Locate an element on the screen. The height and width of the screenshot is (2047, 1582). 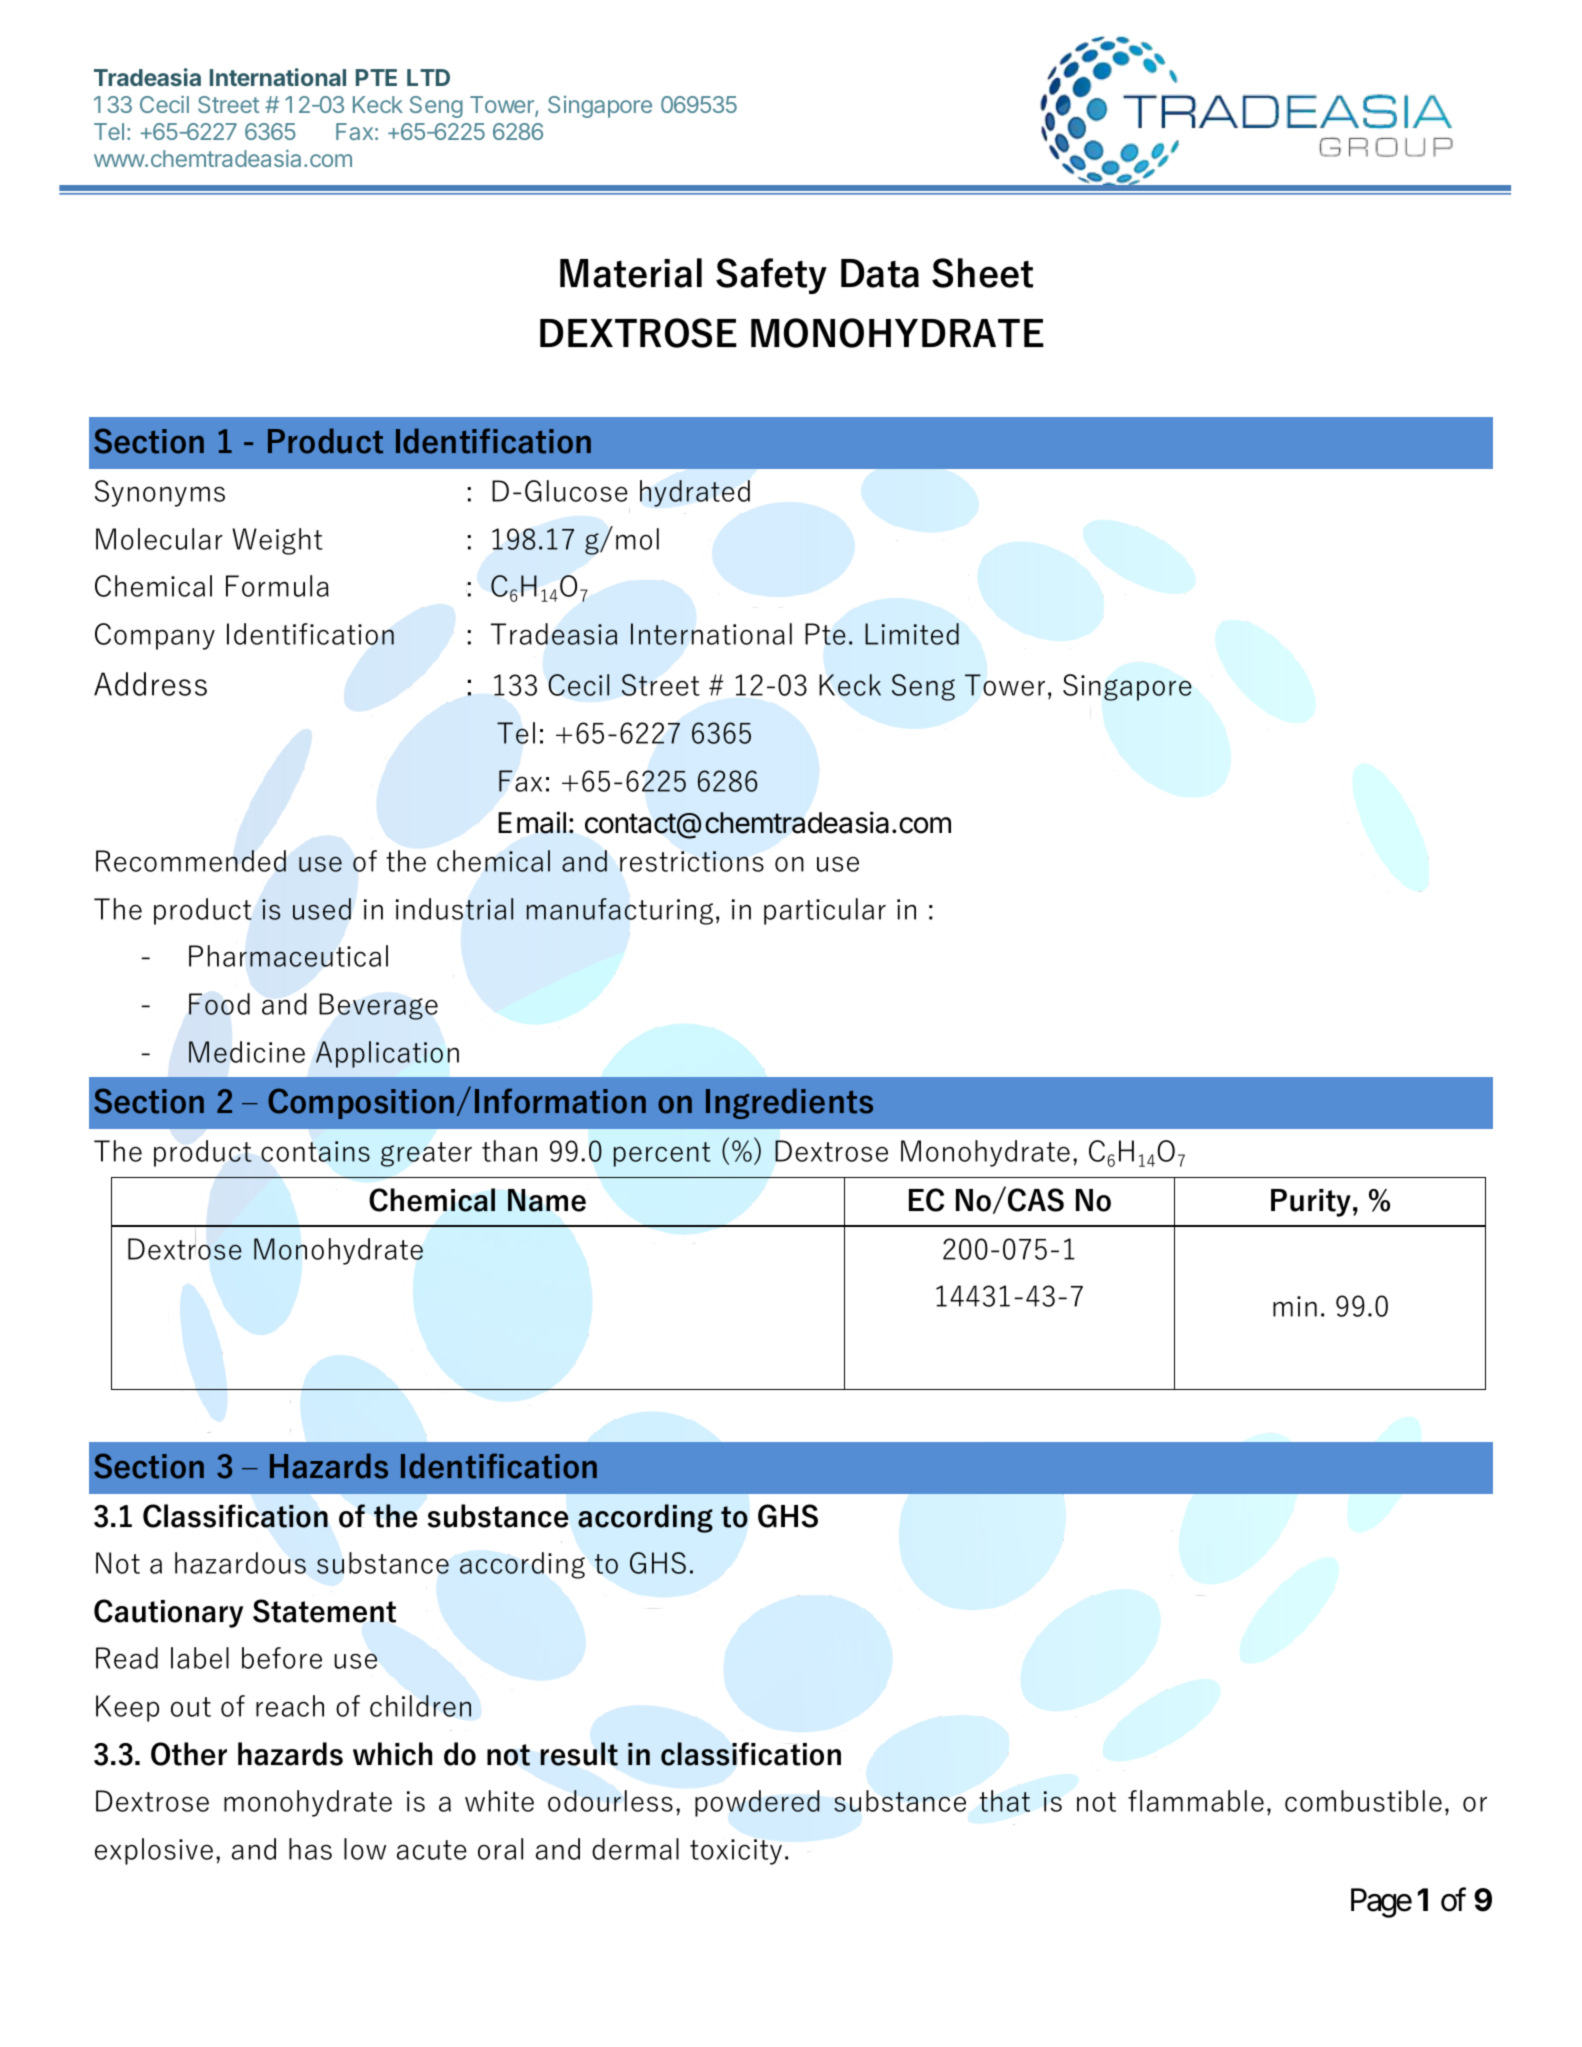
particular is located at coordinates (825, 911).
